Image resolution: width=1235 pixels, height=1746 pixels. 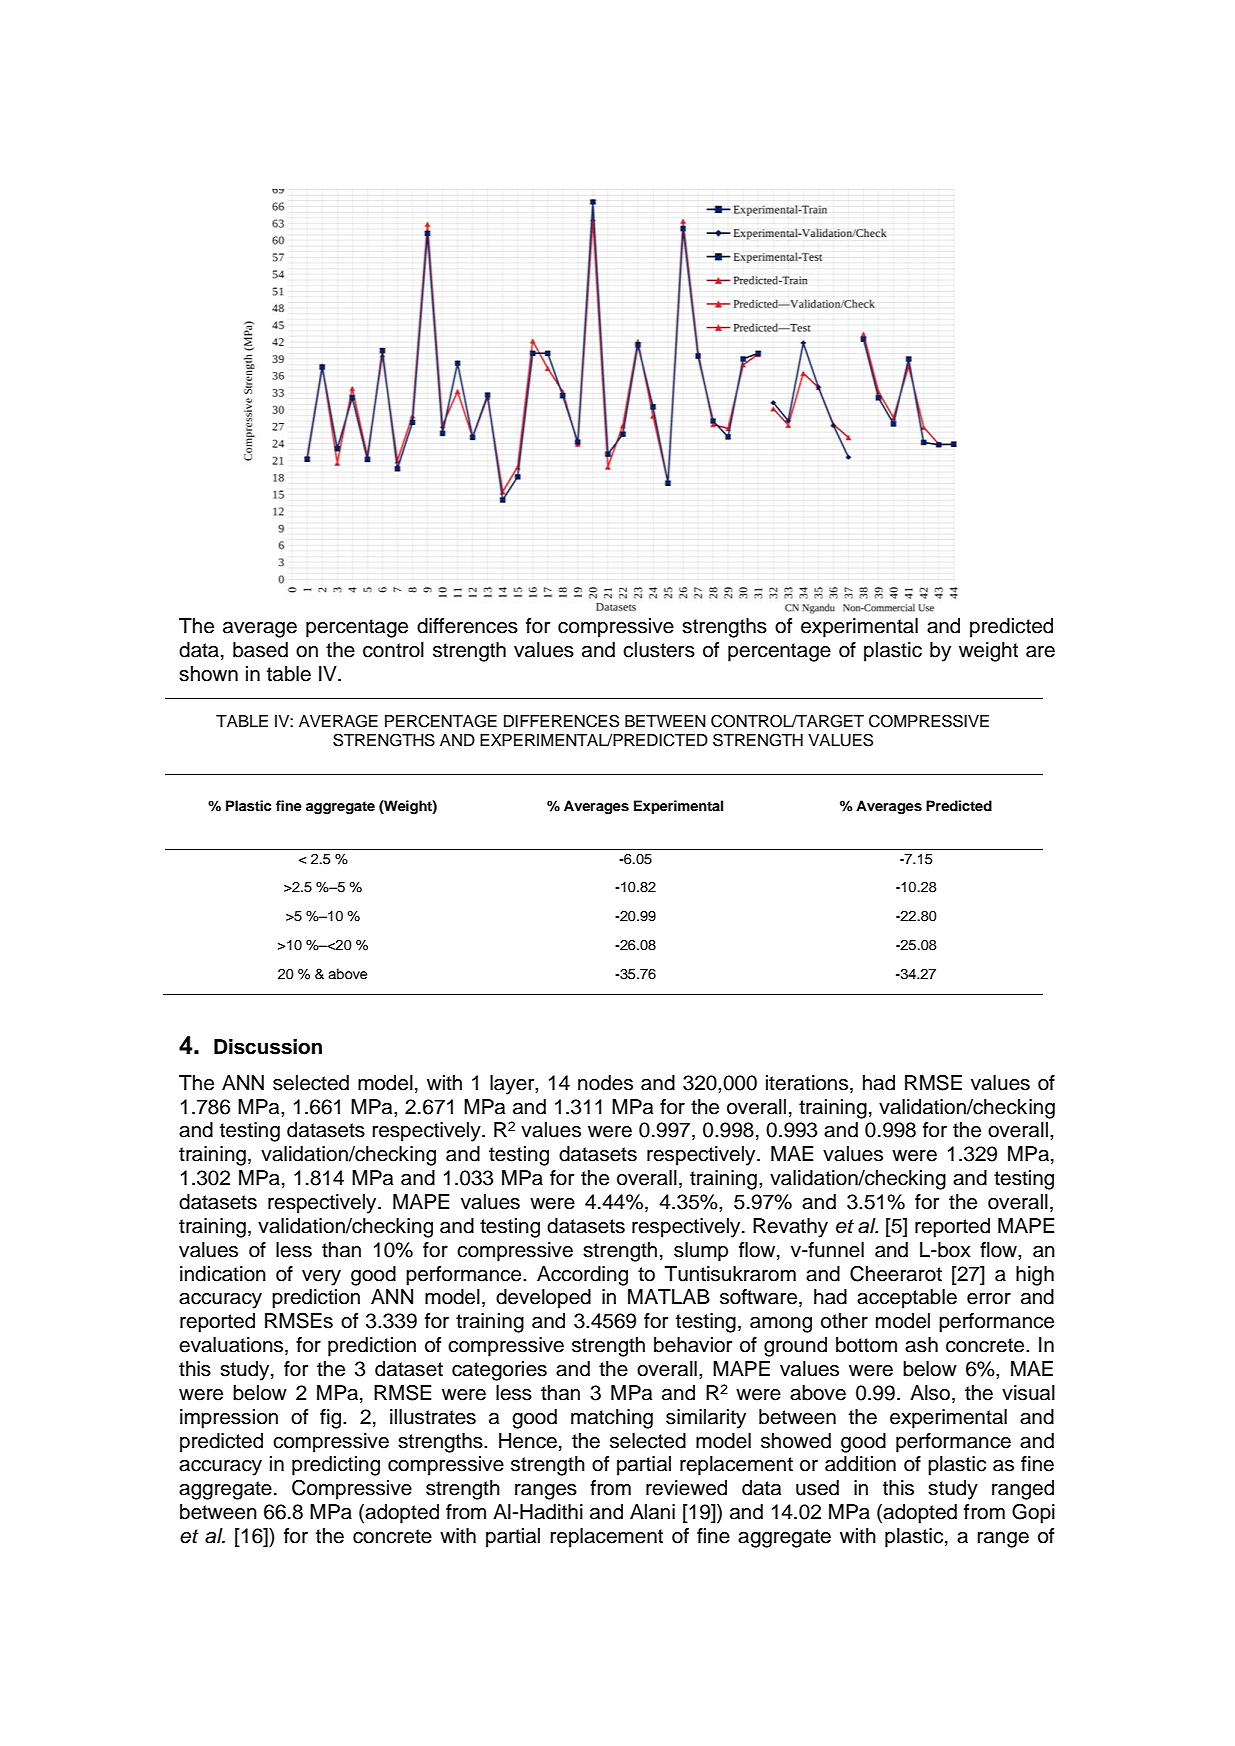 I want to click on slump, so click(x=701, y=1252).
